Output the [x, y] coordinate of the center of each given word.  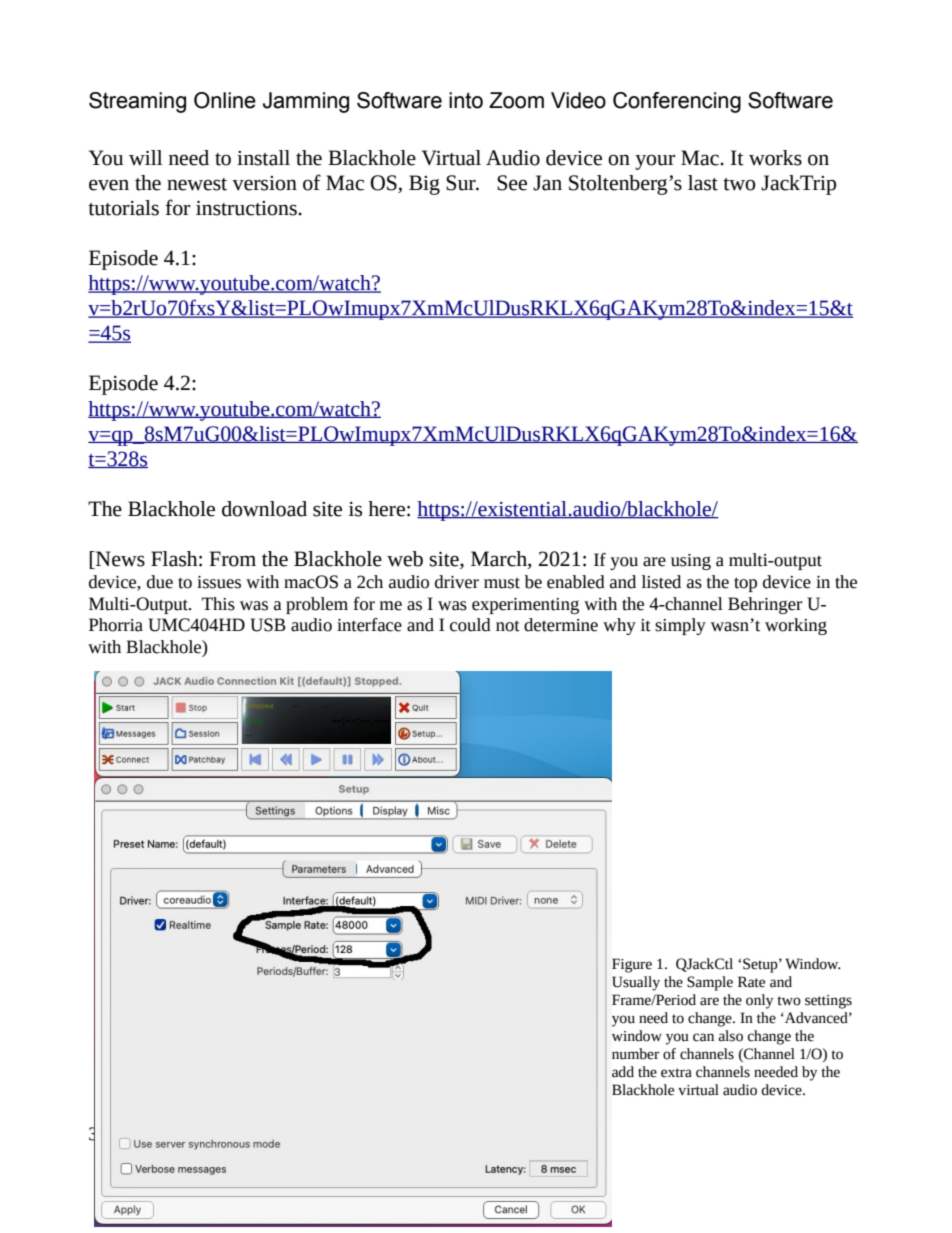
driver [457, 582]
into [466, 100]
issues [219, 582]
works [775, 158]
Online [225, 100]
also [730, 1036]
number [635, 1054]
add [623, 1072]
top [745, 584]
